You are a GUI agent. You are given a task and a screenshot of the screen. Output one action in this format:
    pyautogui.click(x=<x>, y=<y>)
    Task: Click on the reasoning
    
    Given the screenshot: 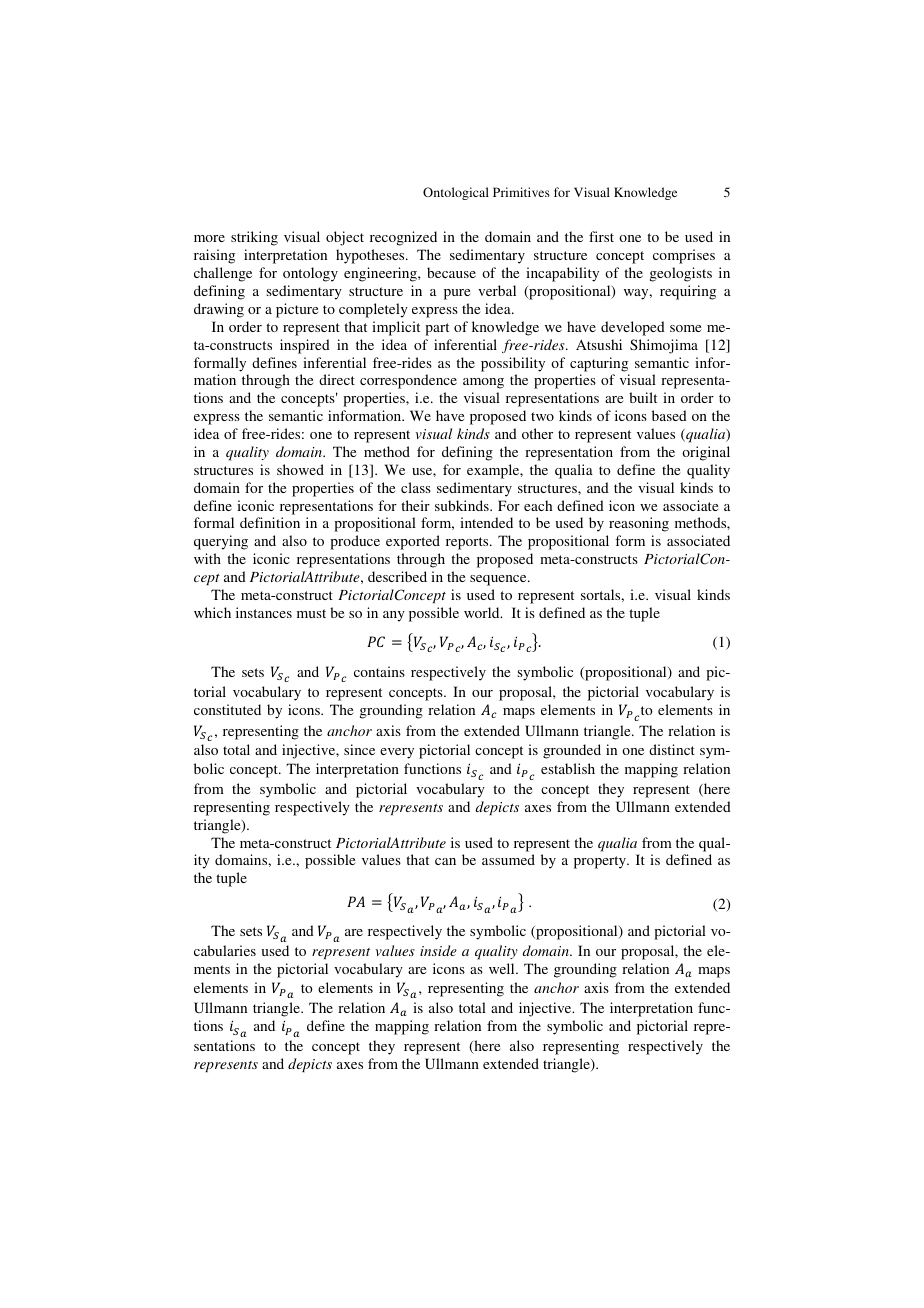 What is the action you would take?
    pyautogui.click(x=639, y=524)
